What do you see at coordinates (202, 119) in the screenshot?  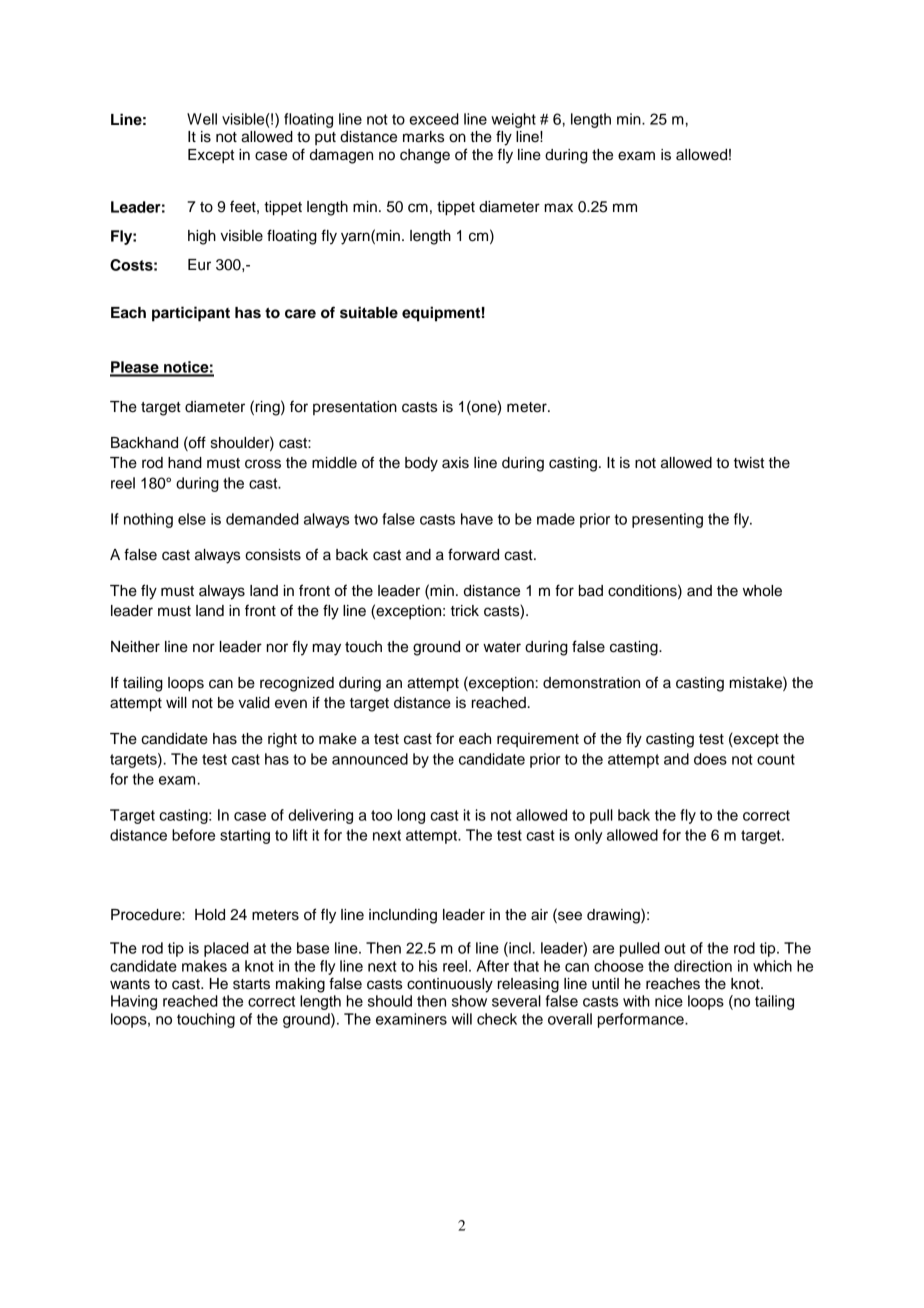 I see `Well` at bounding box center [202, 119].
